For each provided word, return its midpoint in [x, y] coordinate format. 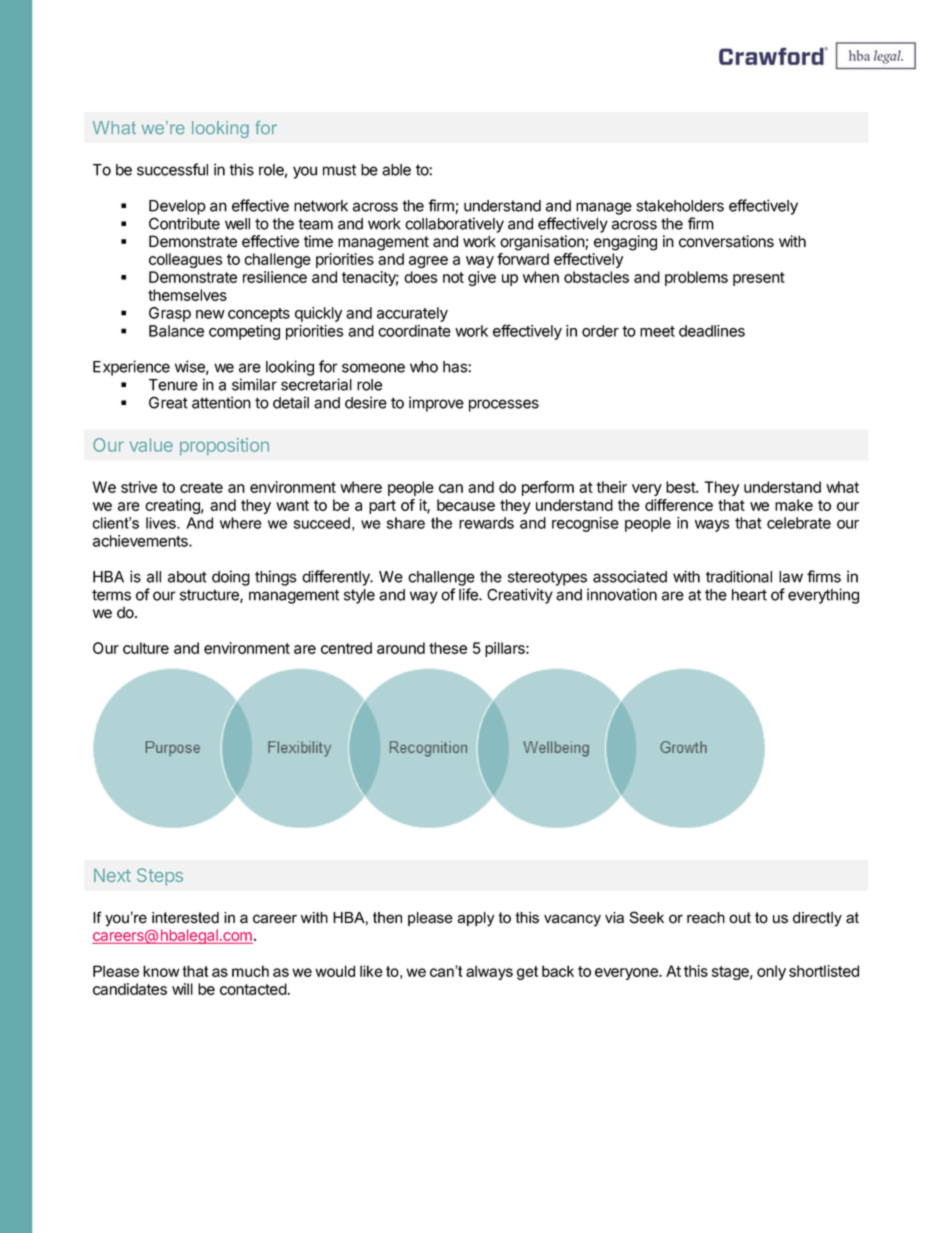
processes [504, 405]
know [161, 971]
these [448, 648]
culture [146, 648]
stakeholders [680, 206]
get [527, 973]
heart [749, 595]
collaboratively [454, 225]
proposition [224, 446]
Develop [177, 207]
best [681, 487]
